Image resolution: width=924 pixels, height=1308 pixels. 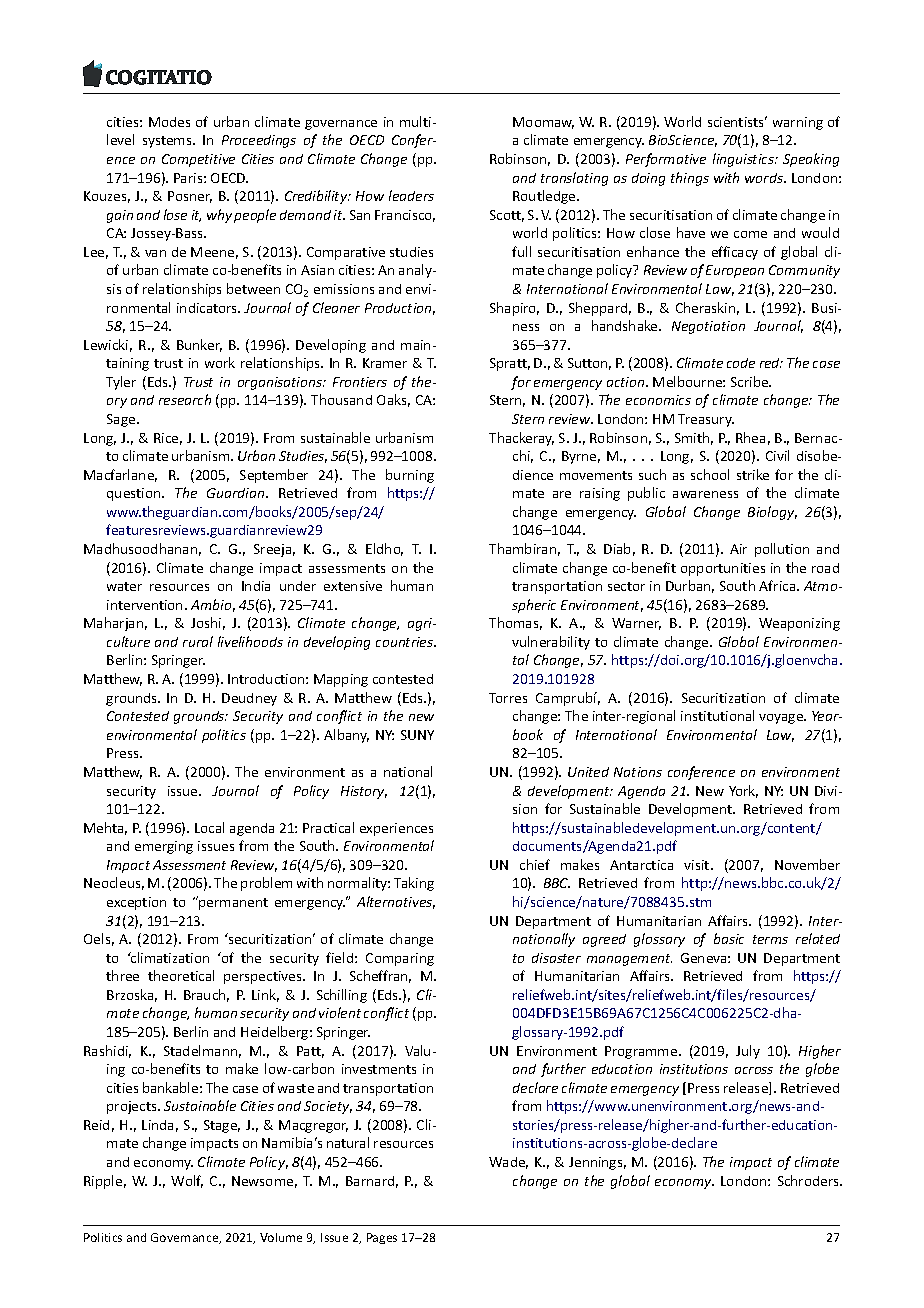 I want to click on research, so click(x=185, y=399).
